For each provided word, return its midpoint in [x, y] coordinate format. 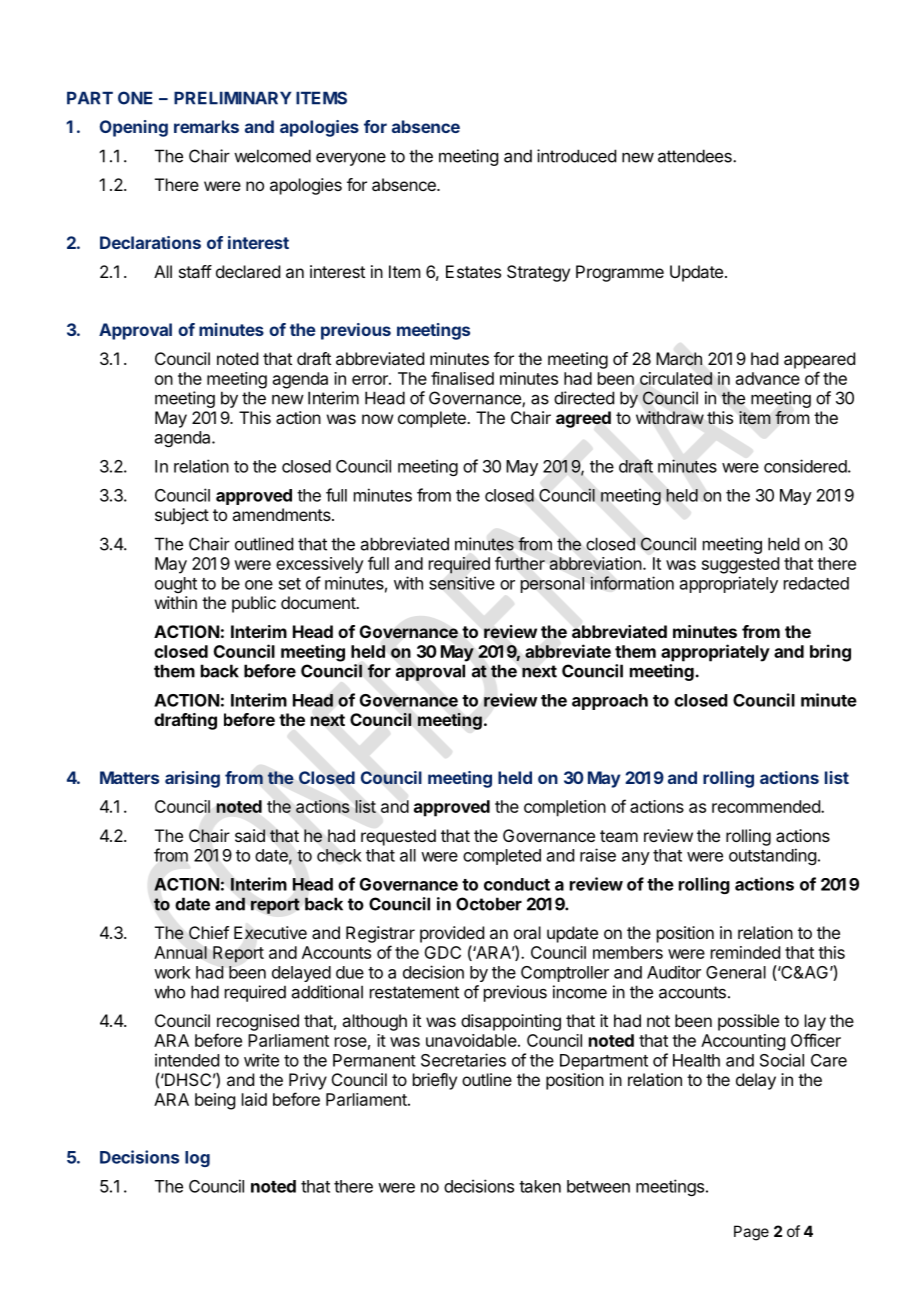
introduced [576, 156]
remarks [206, 126]
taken [540, 1186]
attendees [696, 156]
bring [830, 653]
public [254, 604]
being [215, 1101]
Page [751, 1233]
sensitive [462, 583]
